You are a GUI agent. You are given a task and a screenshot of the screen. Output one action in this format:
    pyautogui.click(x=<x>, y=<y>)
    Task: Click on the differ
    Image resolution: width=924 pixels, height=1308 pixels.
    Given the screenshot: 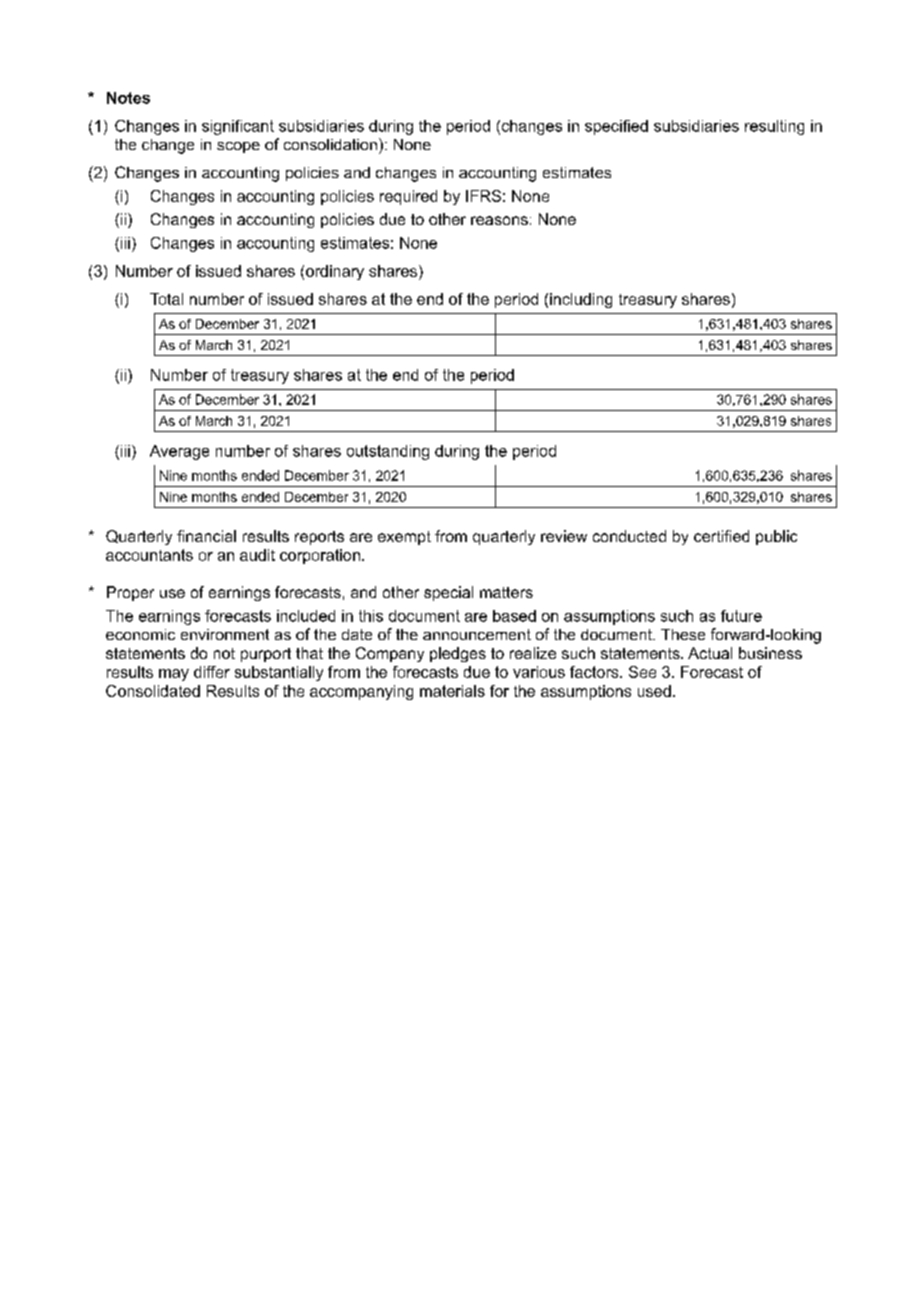 What is the action you would take?
    pyautogui.click(x=212, y=672)
